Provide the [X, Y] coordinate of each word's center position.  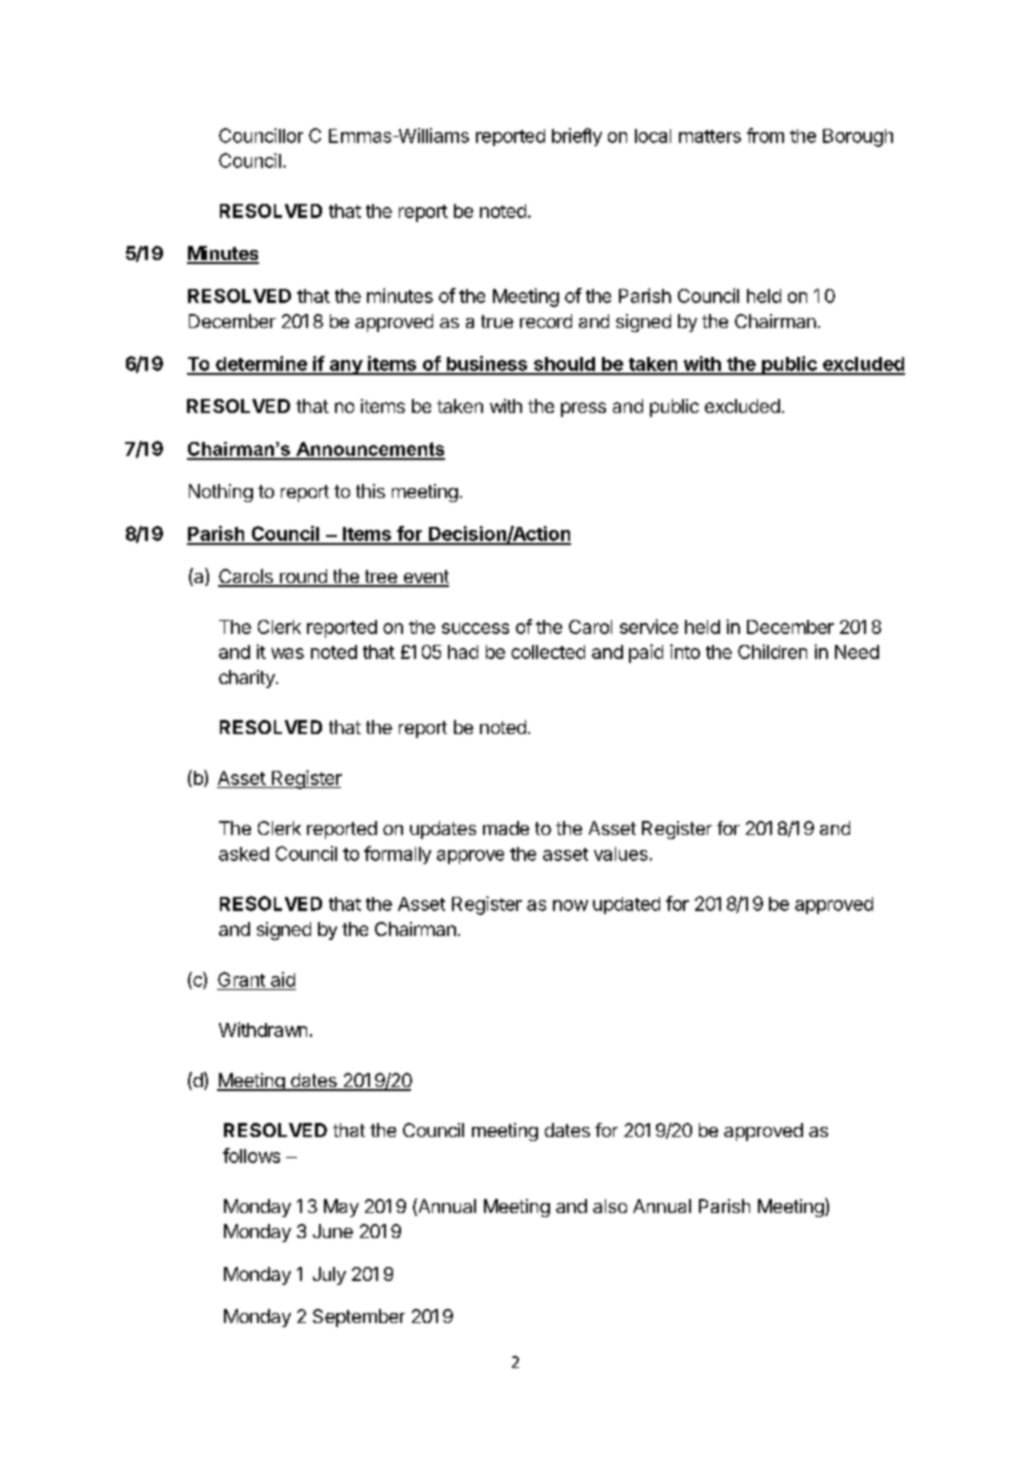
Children [772, 651]
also [610, 1206]
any [345, 367]
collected [548, 652]
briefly [577, 137]
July [329, 1276]
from [765, 135]
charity [248, 679]
